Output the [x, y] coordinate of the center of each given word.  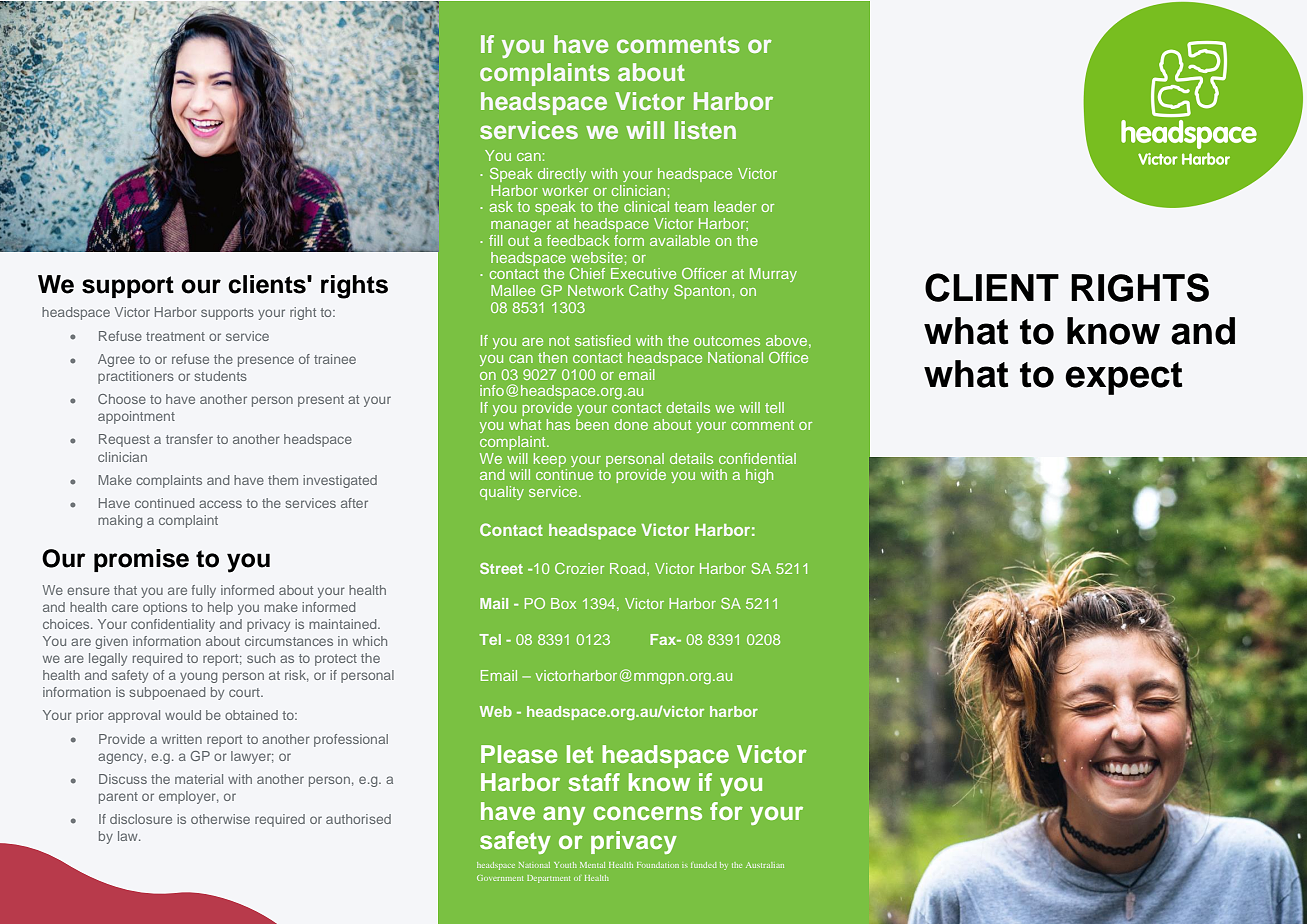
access [220, 504]
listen [705, 130]
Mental [592, 865]
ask [501, 206]
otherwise [220, 819]
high [759, 476]
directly [562, 175]
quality [502, 493]
